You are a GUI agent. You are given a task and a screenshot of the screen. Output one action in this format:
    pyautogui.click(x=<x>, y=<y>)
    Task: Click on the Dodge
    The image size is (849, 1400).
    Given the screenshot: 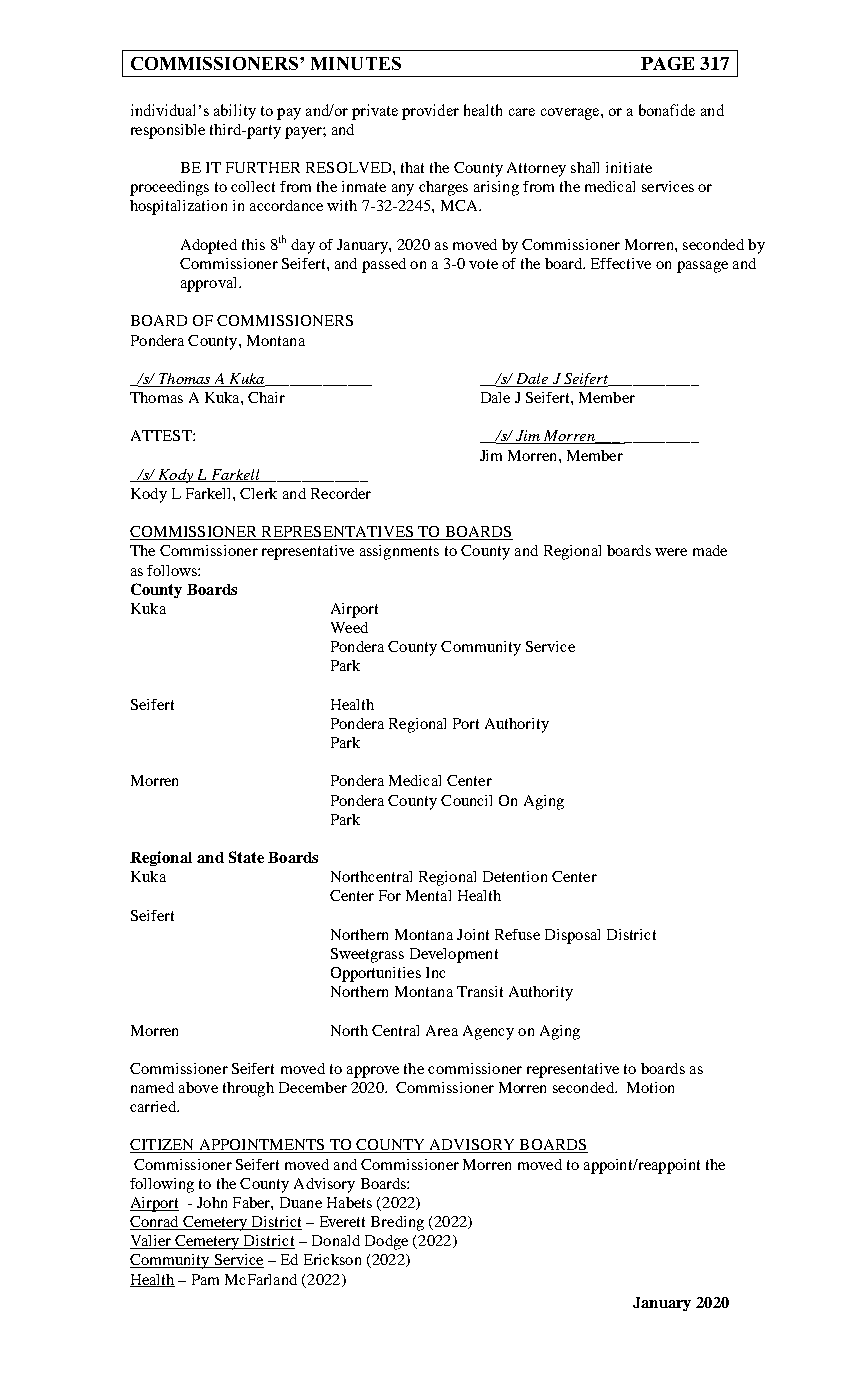 What is the action you would take?
    pyautogui.click(x=386, y=1242)
